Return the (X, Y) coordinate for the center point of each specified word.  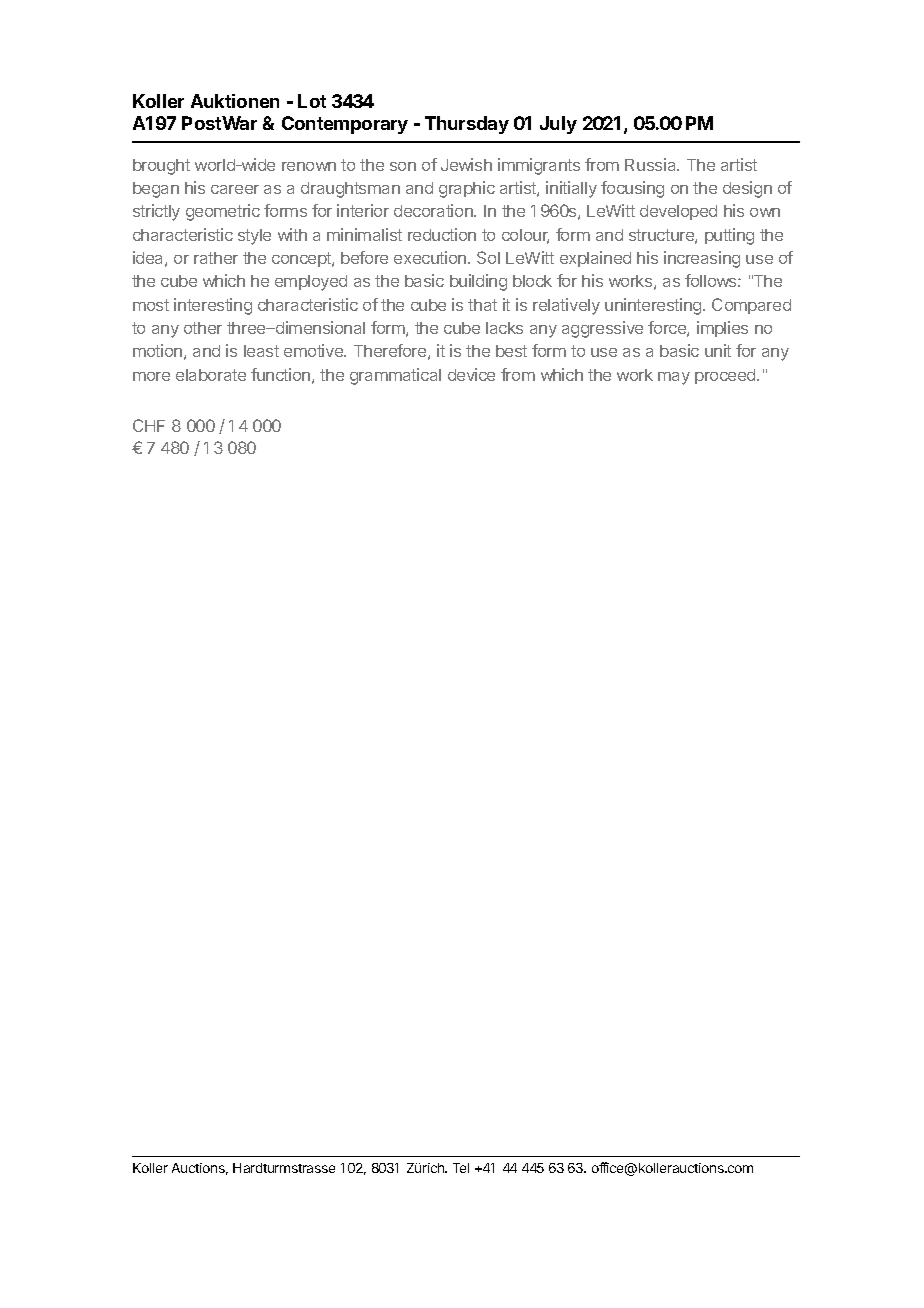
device (471, 374)
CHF (149, 425)
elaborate (211, 375)
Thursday (467, 125)
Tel (461, 1168)
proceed (726, 376)
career (235, 189)
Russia (652, 164)
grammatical (395, 376)
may (674, 378)
